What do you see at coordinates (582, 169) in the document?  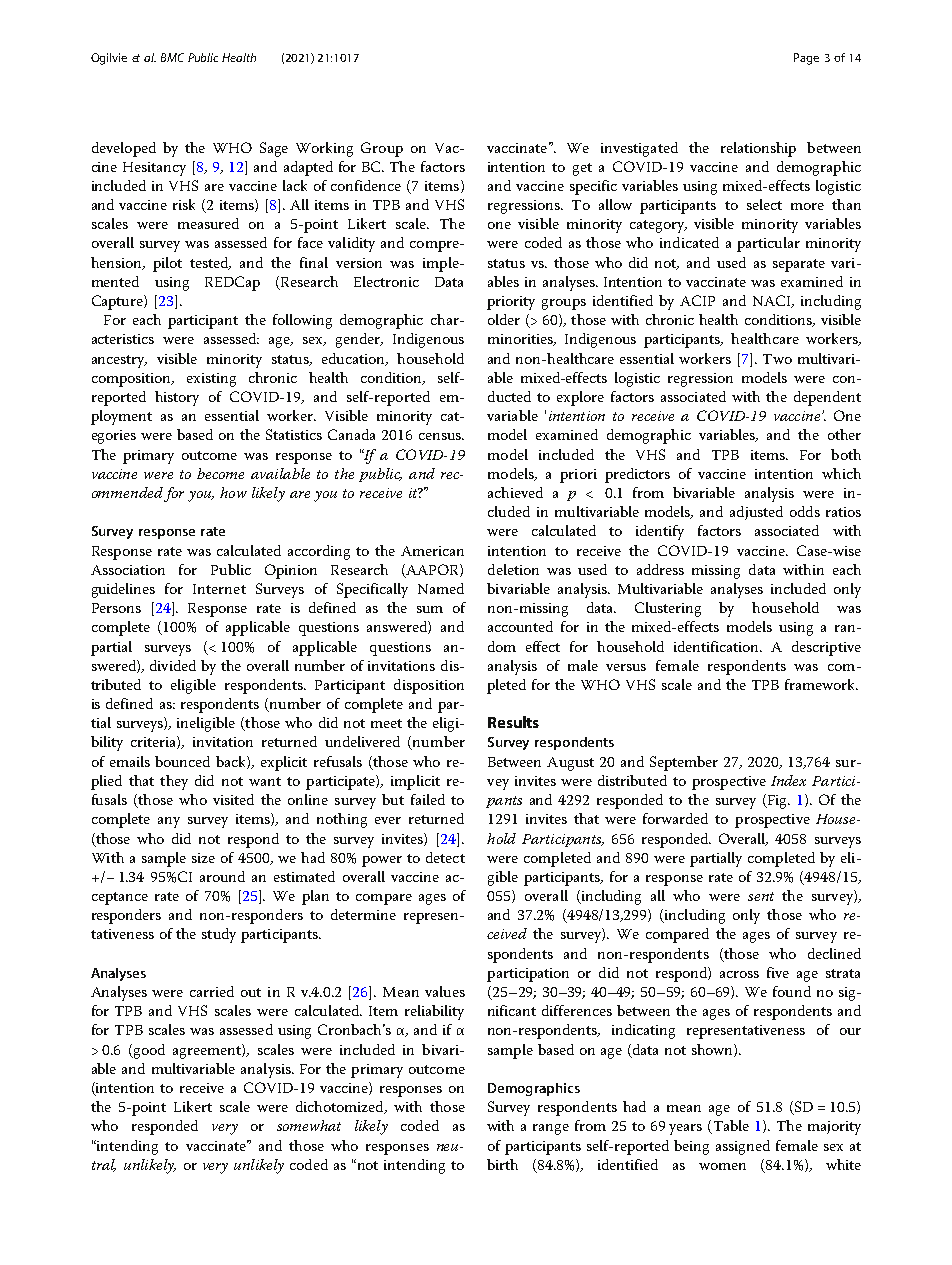 I see `get` at bounding box center [582, 169].
